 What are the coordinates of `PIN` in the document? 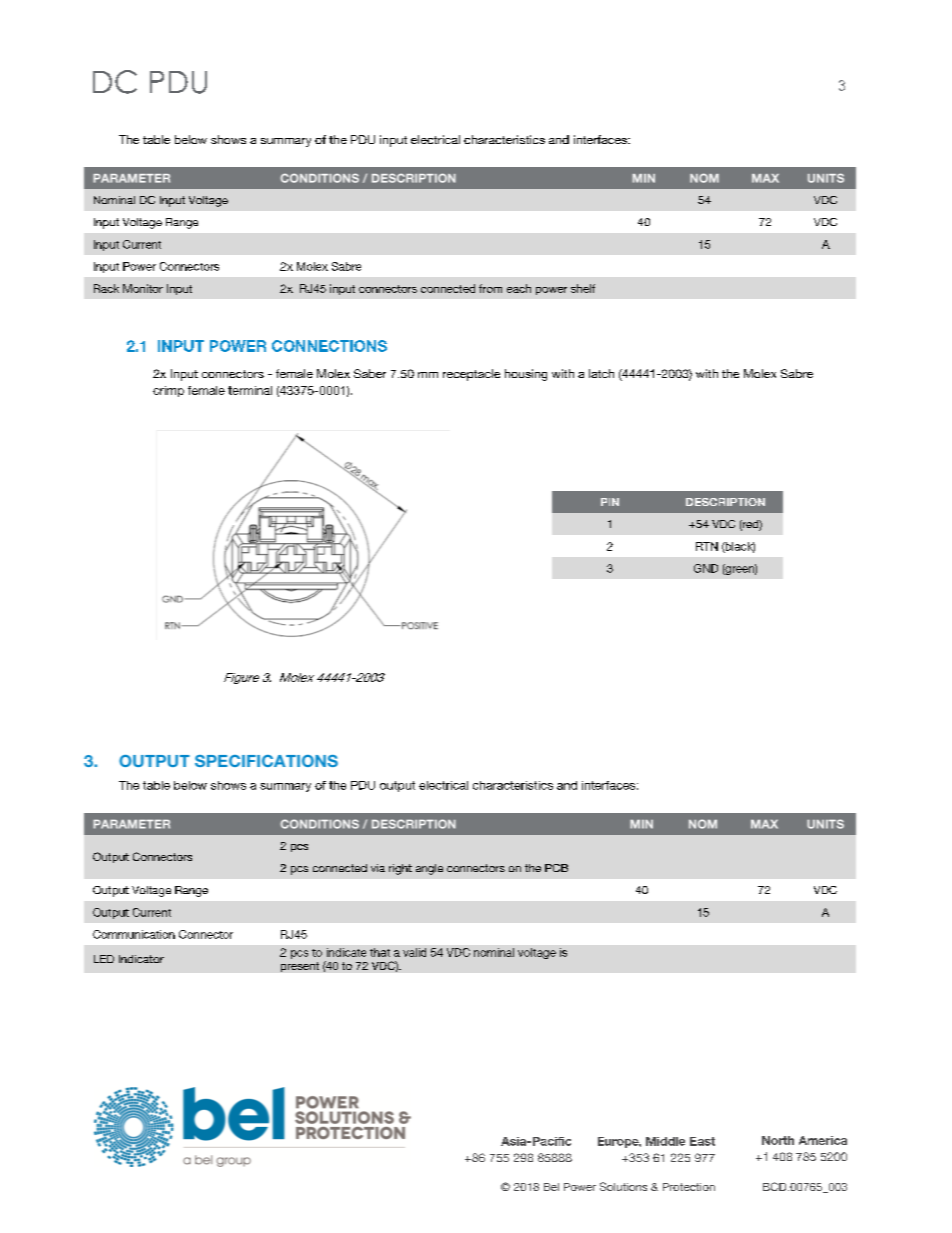 It's located at (610, 502).
